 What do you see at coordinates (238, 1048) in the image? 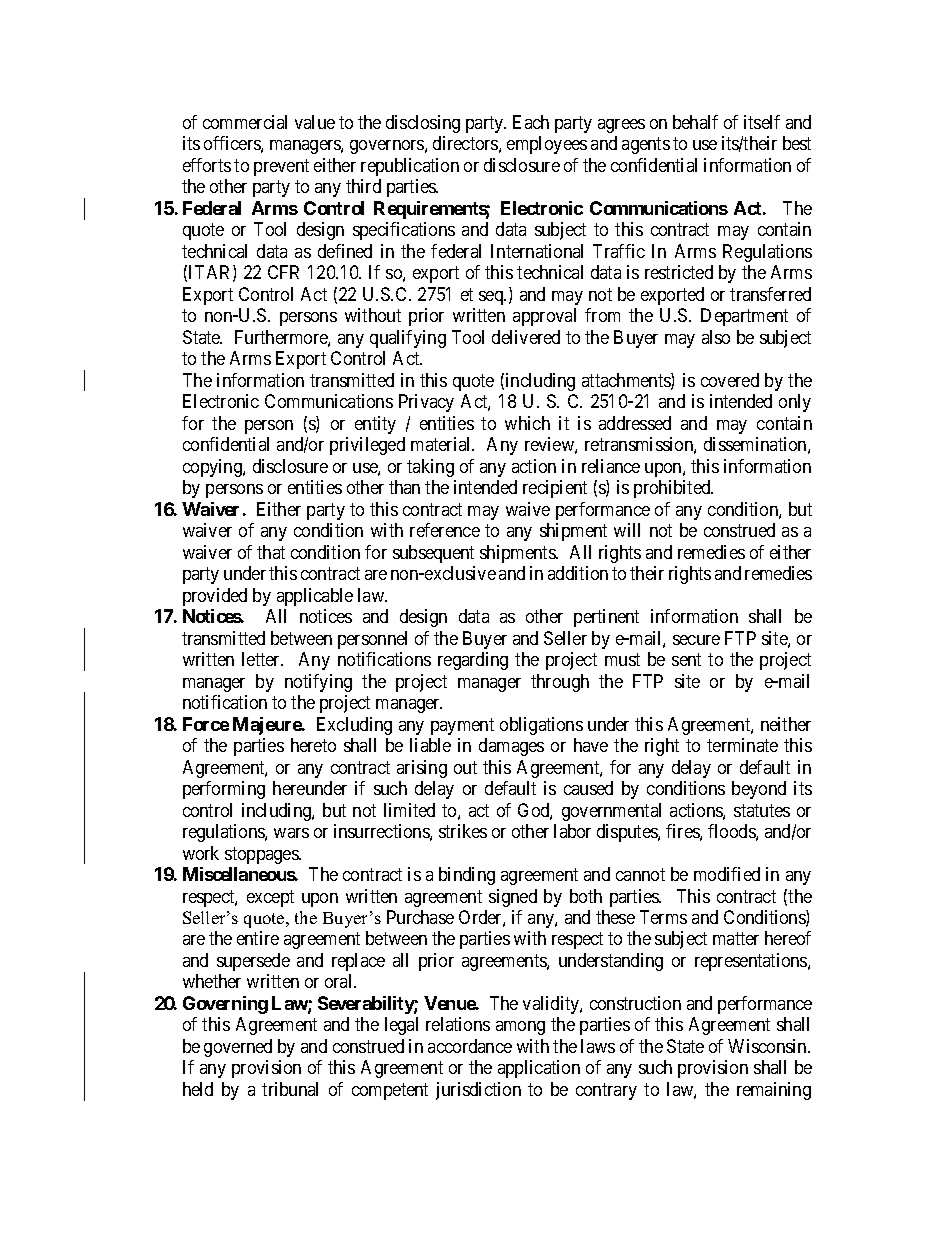
I see `governed` at bounding box center [238, 1048].
